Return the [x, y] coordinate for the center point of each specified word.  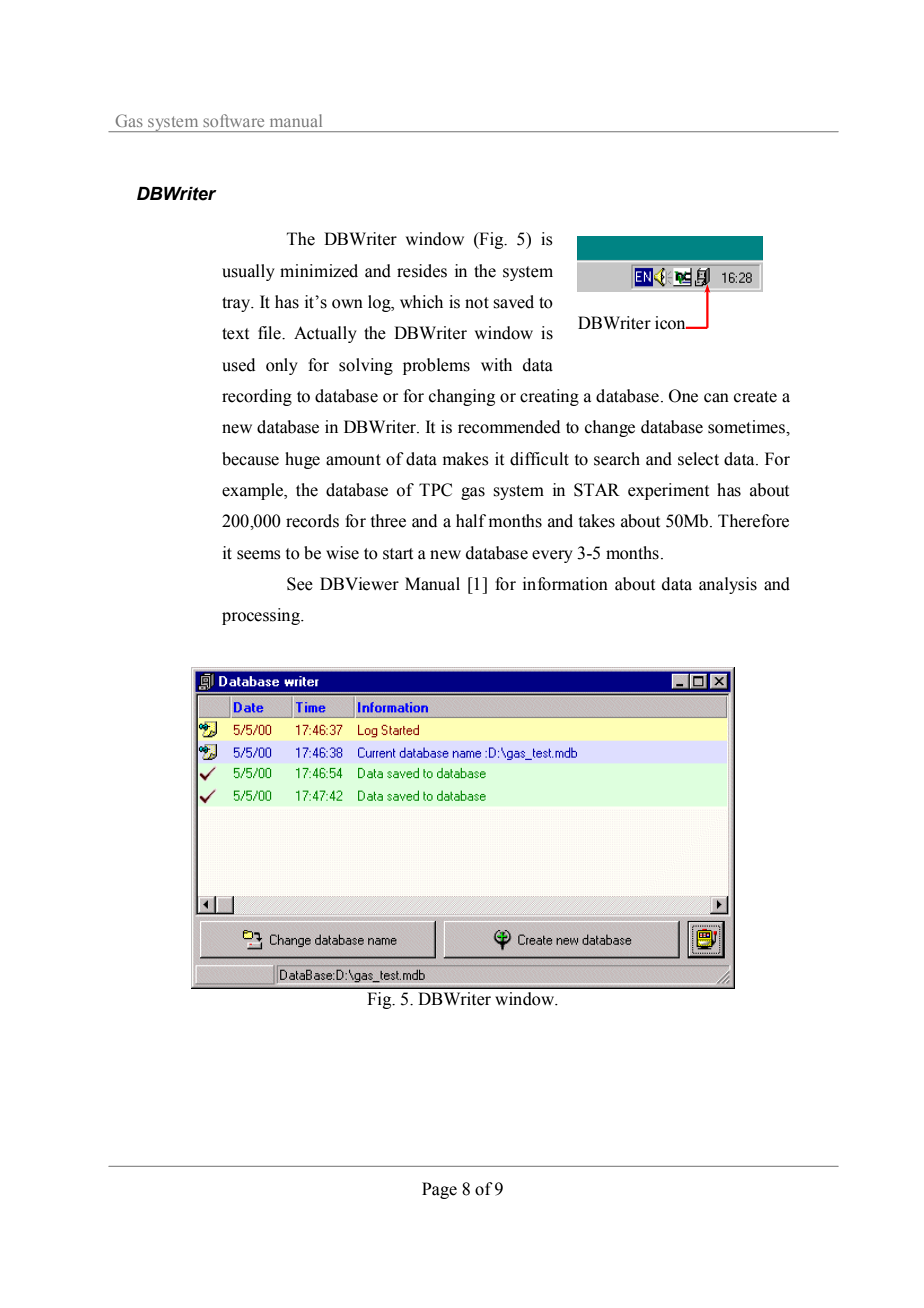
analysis [728, 585]
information [565, 584]
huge [302, 460]
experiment [668, 491]
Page [439, 1190]
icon [671, 323]
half [471, 521]
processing [262, 616]
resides [422, 271]
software [233, 120]
